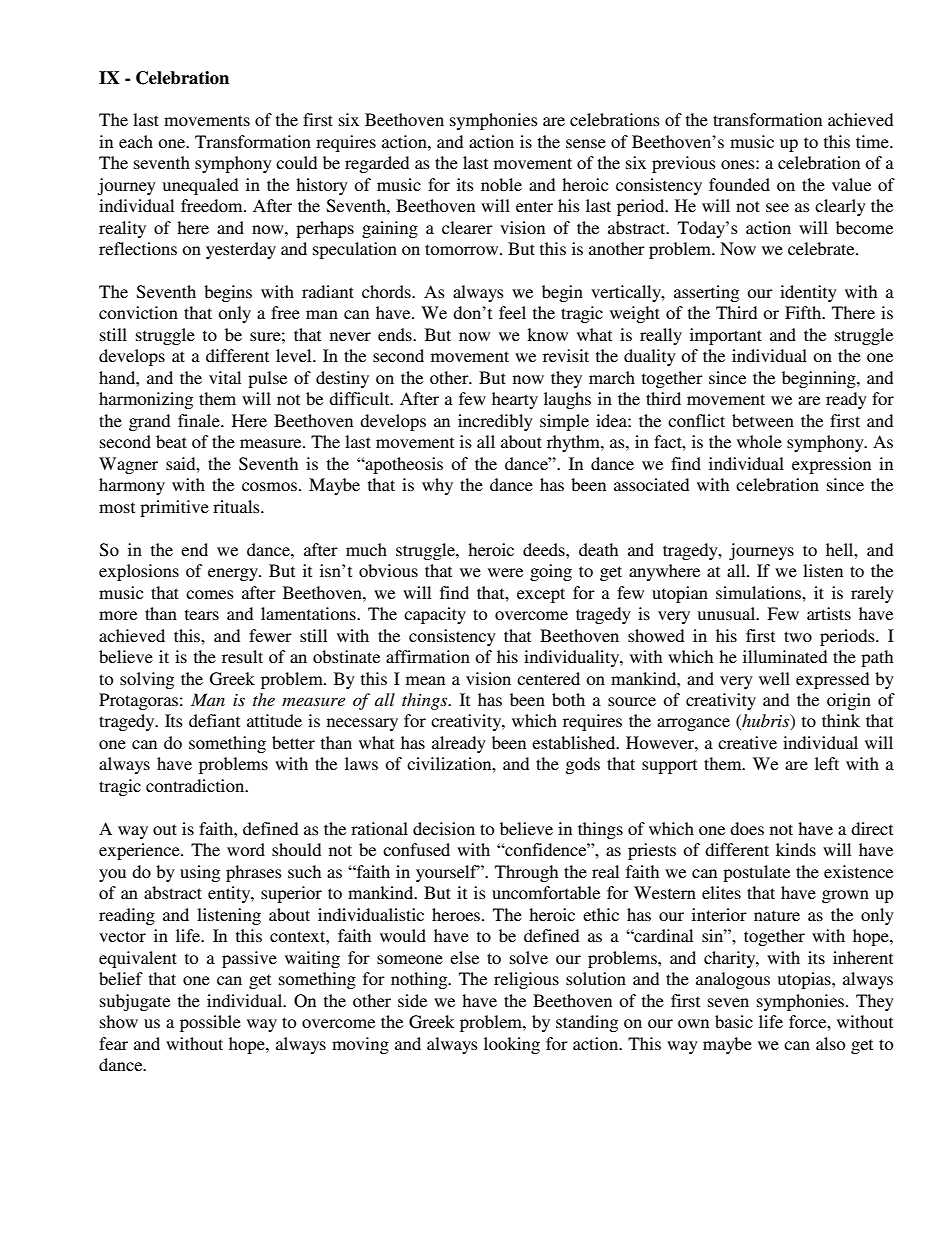  I want to click on founded, so click(739, 184).
